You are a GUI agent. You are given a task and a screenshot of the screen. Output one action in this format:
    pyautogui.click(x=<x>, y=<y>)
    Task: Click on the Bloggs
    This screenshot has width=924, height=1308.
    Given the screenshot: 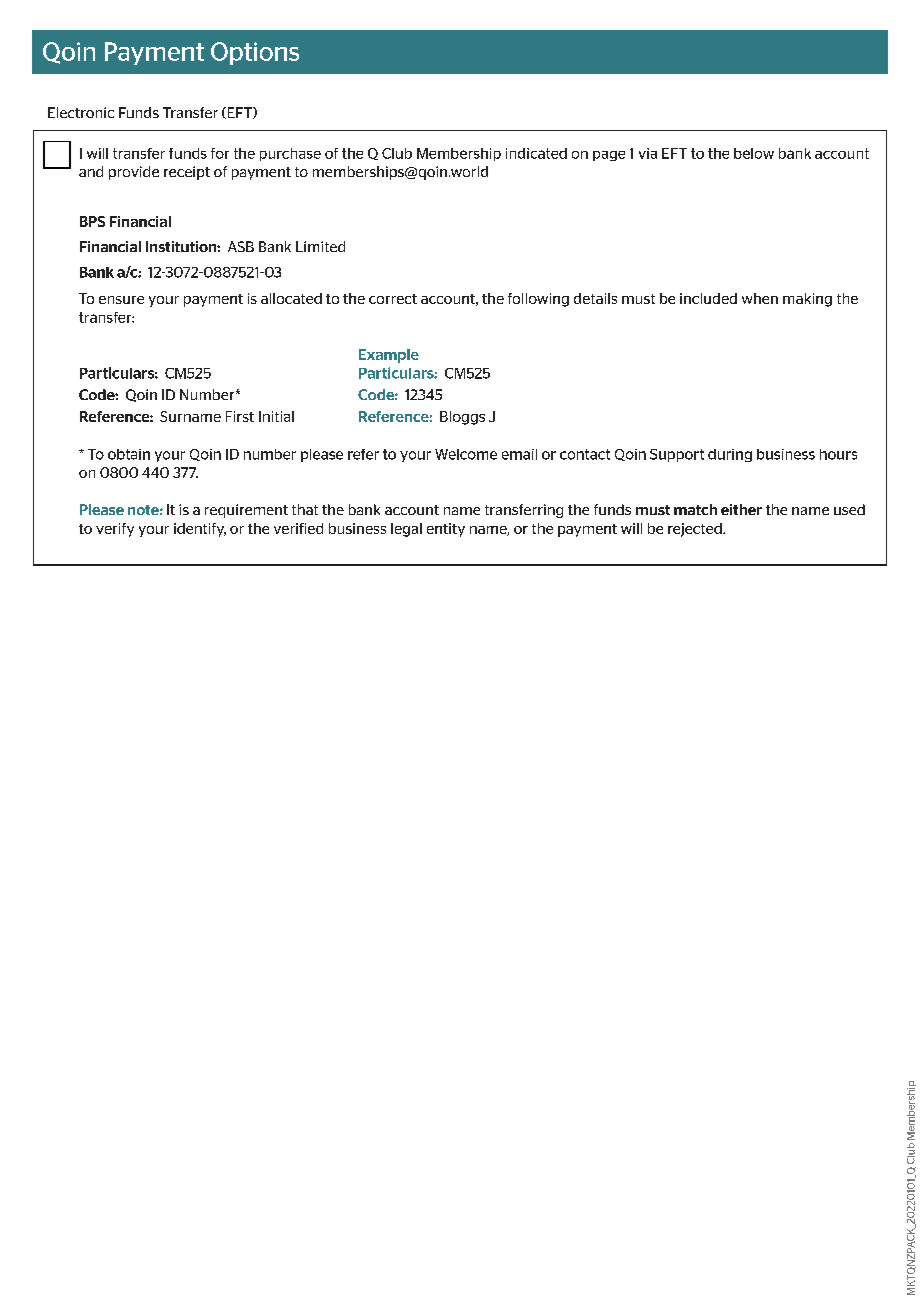 What is the action you would take?
    pyautogui.click(x=462, y=418)
